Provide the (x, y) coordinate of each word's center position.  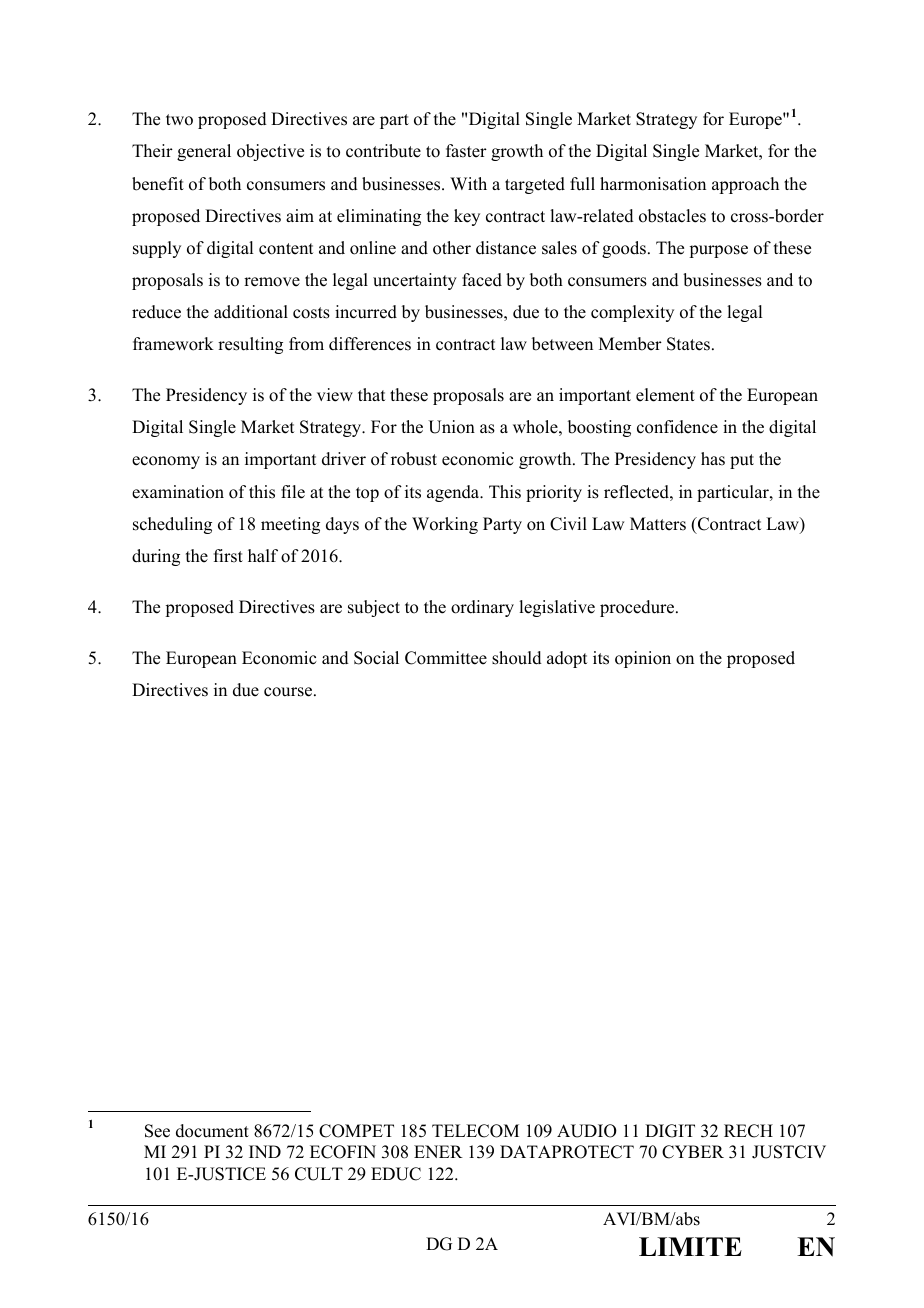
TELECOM (475, 1131)
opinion (643, 659)
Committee (446, 658)
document (212, 1131)
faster (466, 151)
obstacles (672, 216)
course (289, 692)
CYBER (693, 1152)
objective (270, 152)
